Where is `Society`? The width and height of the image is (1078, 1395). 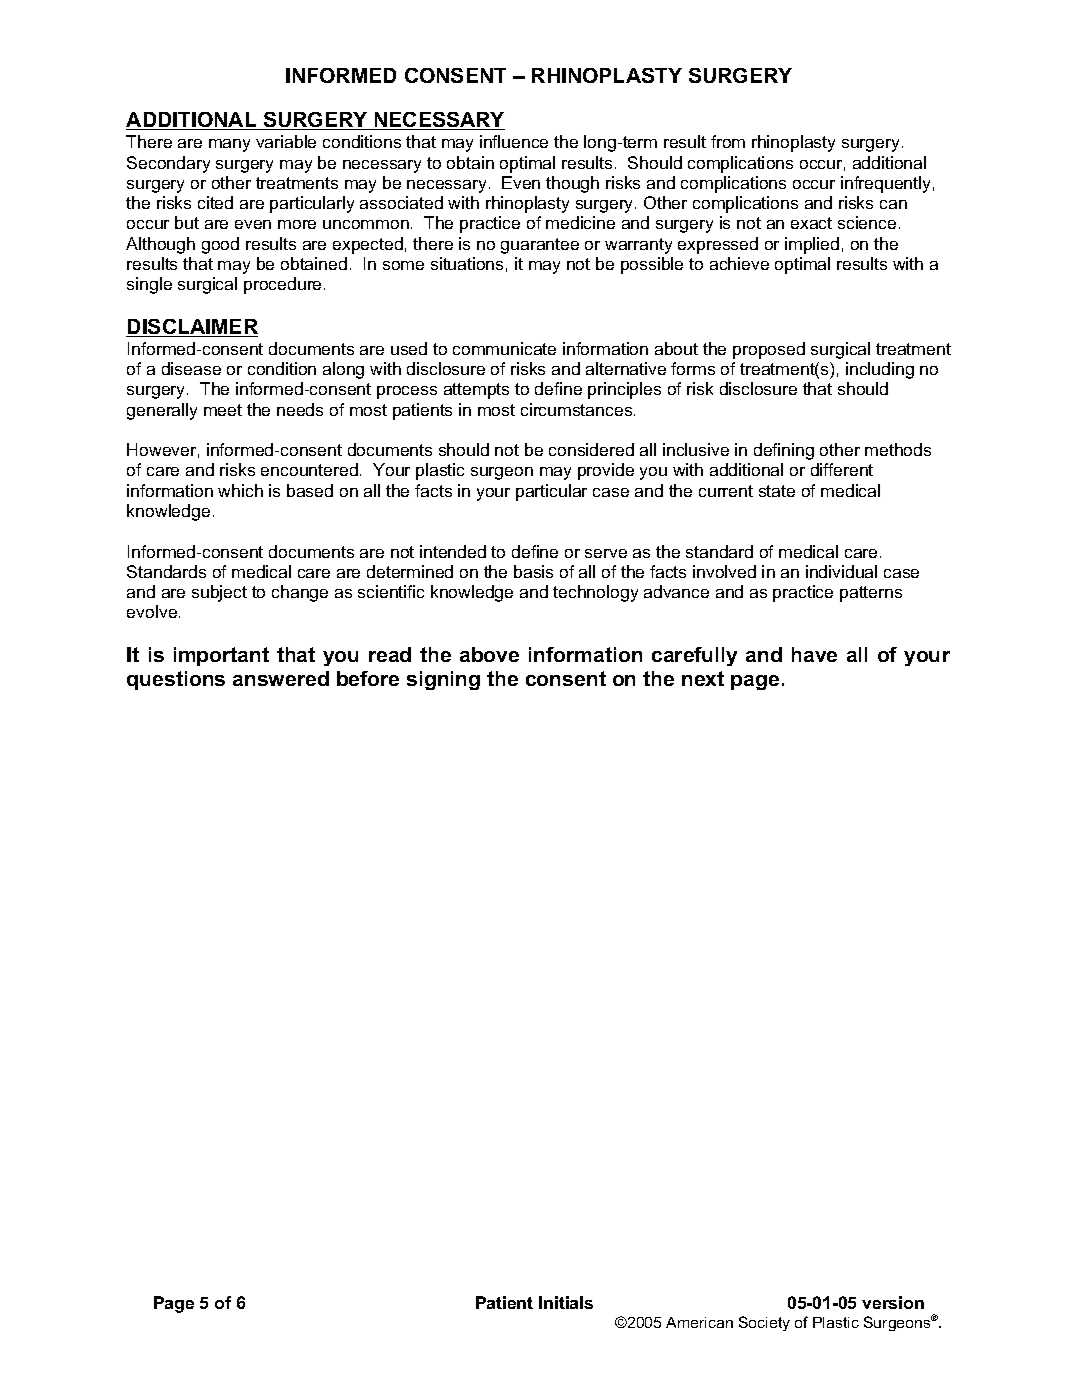 Society is located at coordinates (764, 1323).
